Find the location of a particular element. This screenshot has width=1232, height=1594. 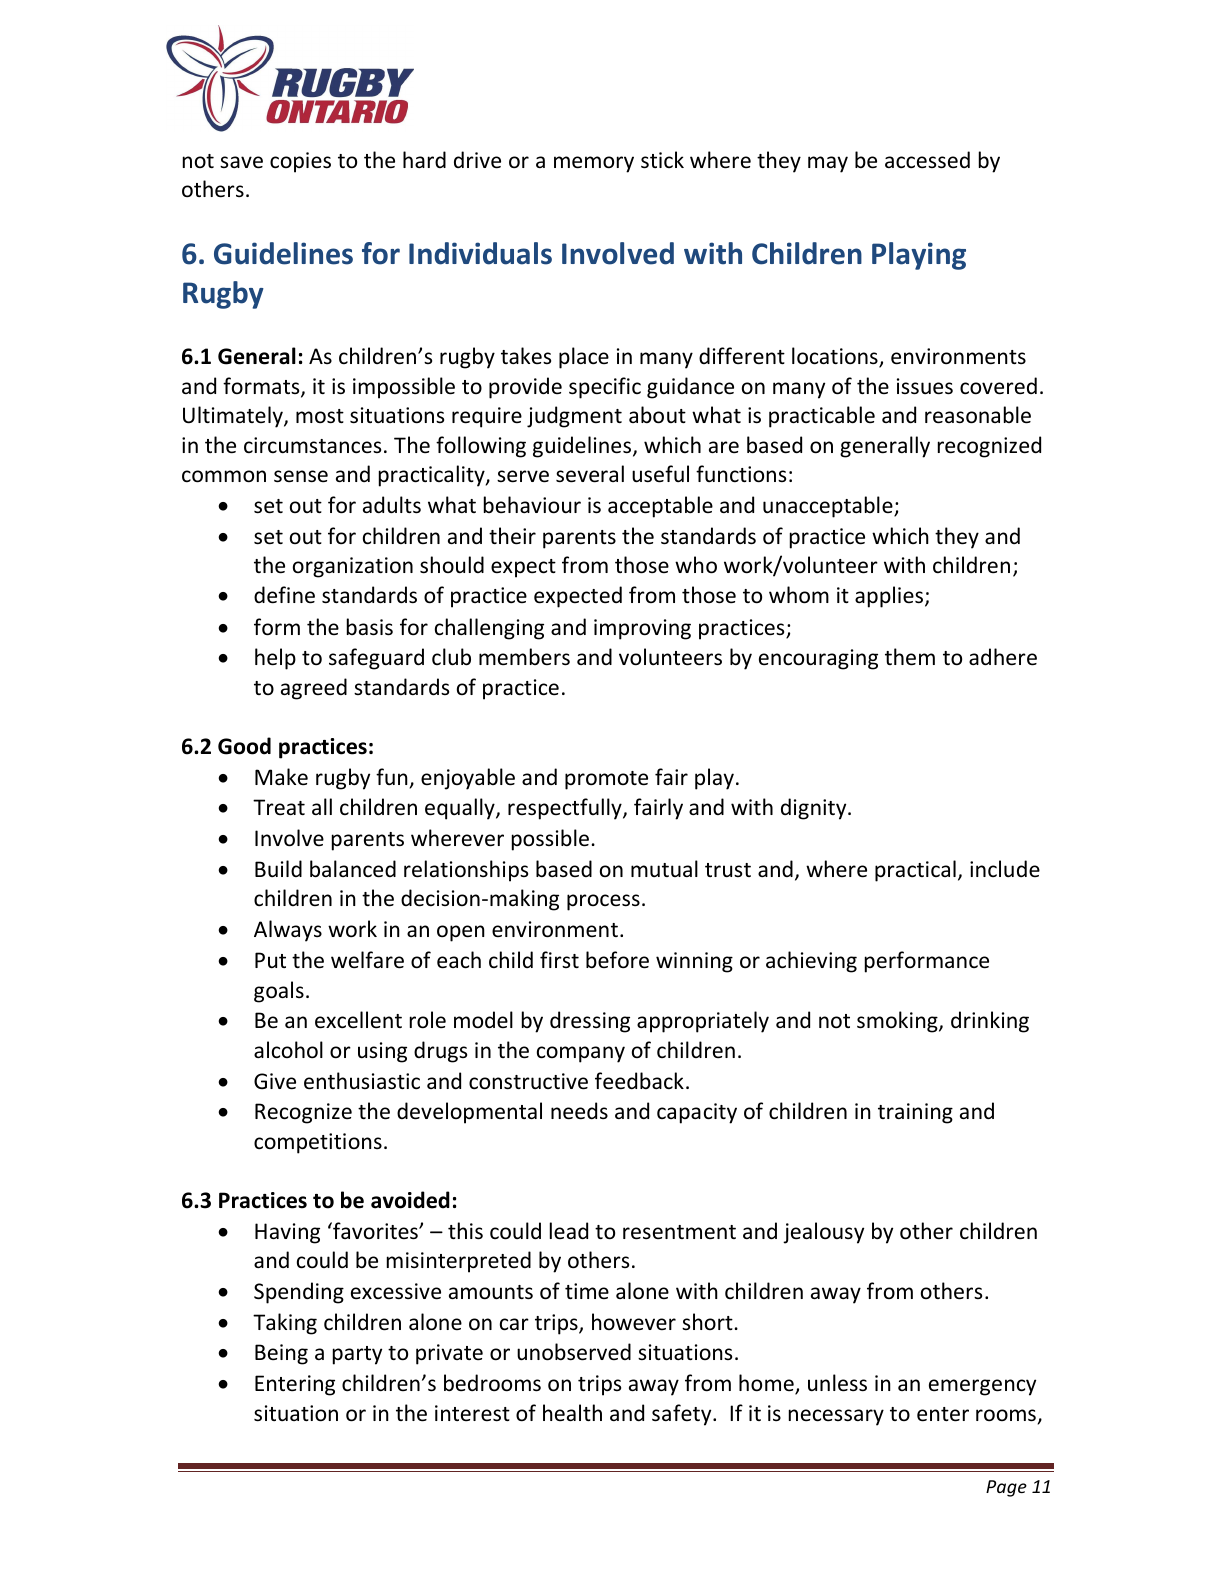

competitions is located at coordinates (318, 1143).
